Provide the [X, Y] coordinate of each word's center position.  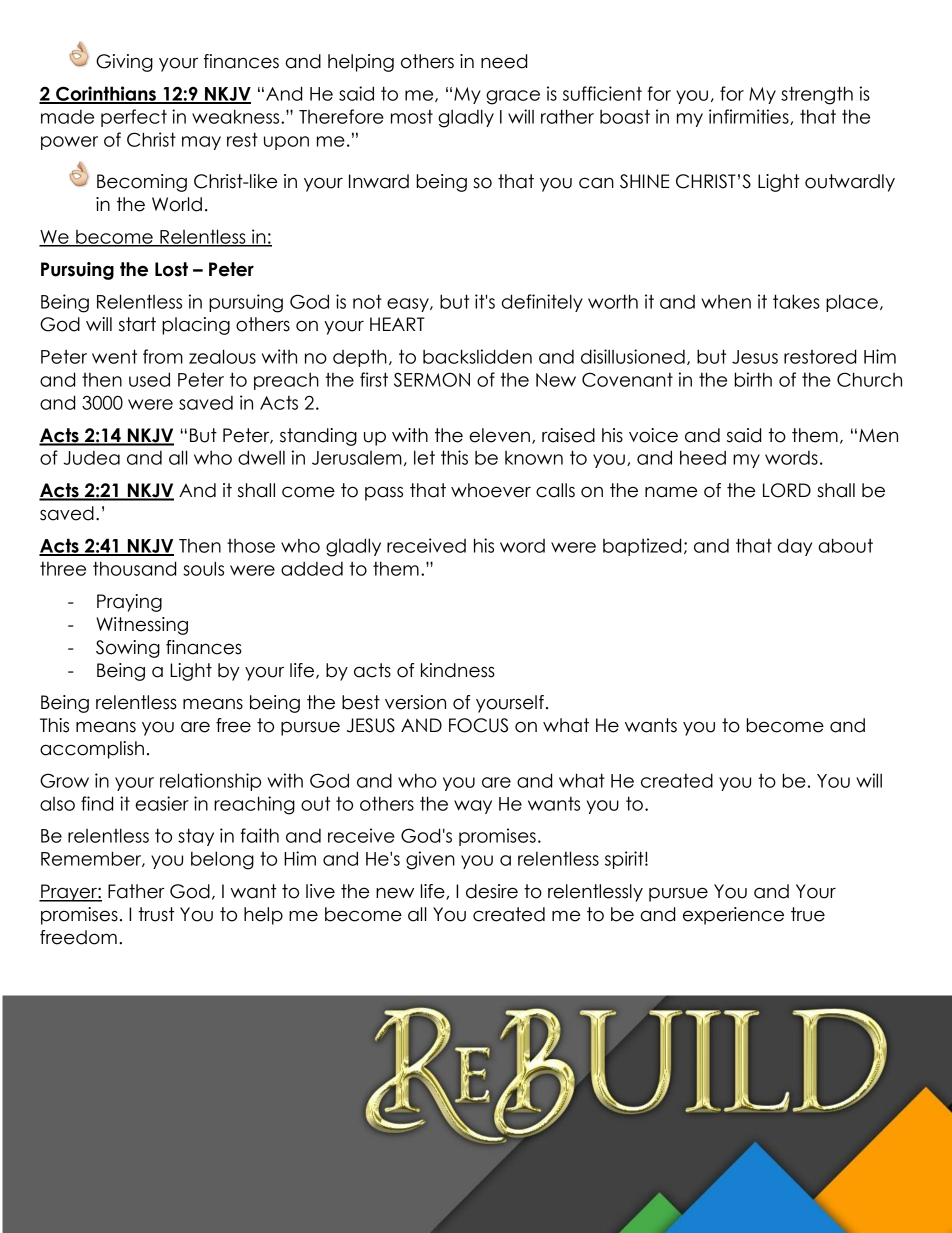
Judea [91, 458]
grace [513, 97]
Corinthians [106, 94]
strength [817, 95]
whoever [491, 490]
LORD [787, 490]
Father [136, 891]
